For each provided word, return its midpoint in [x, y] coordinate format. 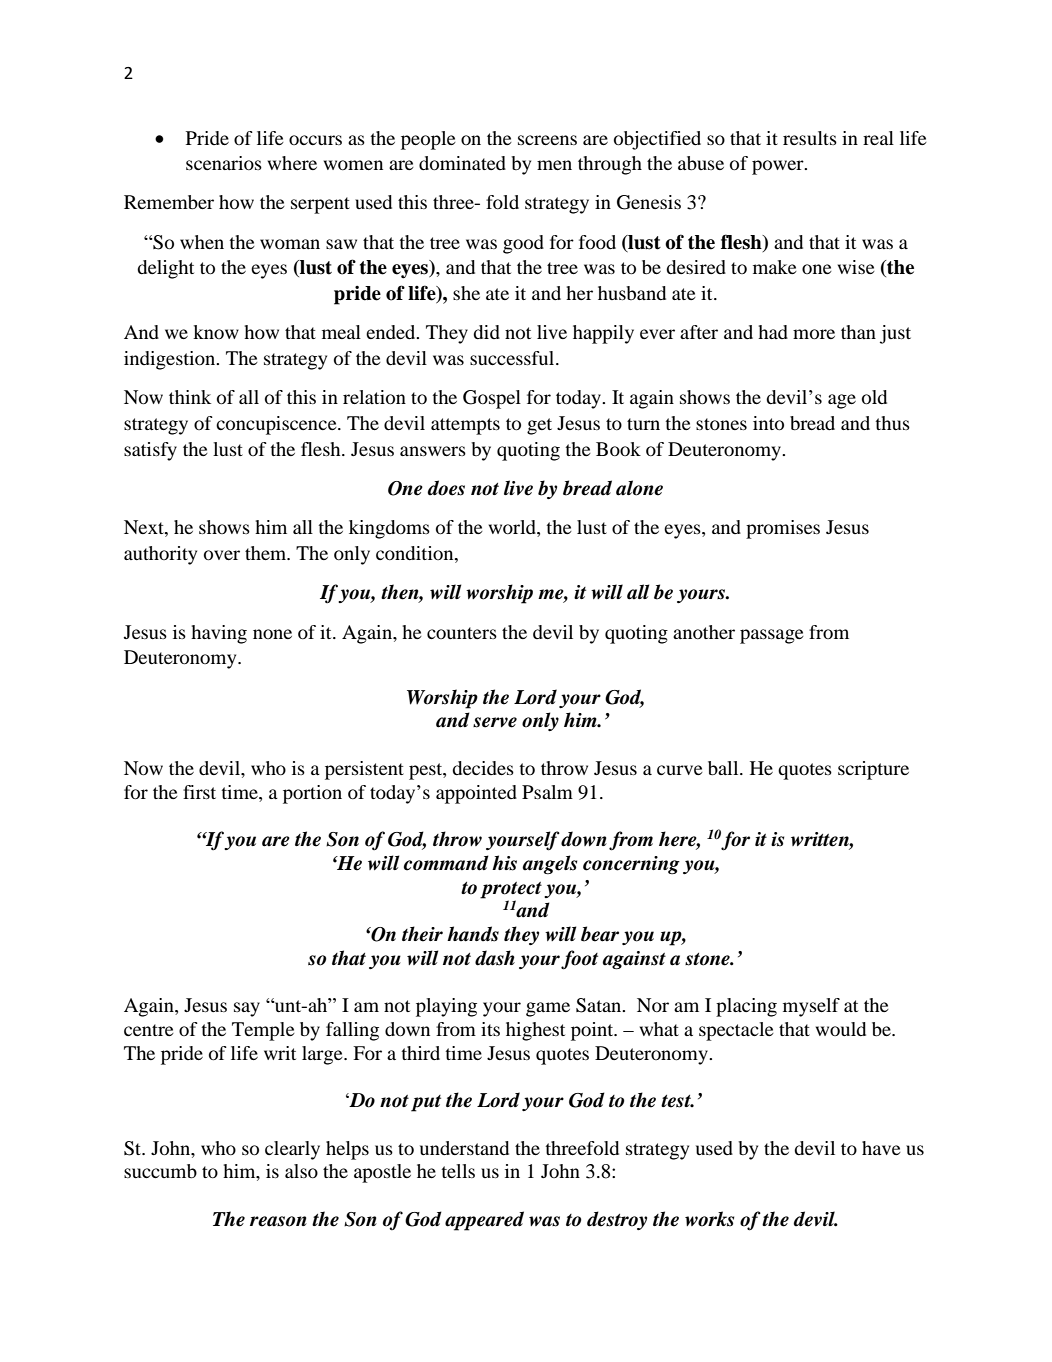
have [881, 1148]
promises [783, 529]
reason [278, 1221]
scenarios [224, 163]
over [222, 555]
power [779, 167]
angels [549, 864]
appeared [484, 1221]
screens [547, 140]
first [199, 792]
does [446, 488]
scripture [873, 770]
